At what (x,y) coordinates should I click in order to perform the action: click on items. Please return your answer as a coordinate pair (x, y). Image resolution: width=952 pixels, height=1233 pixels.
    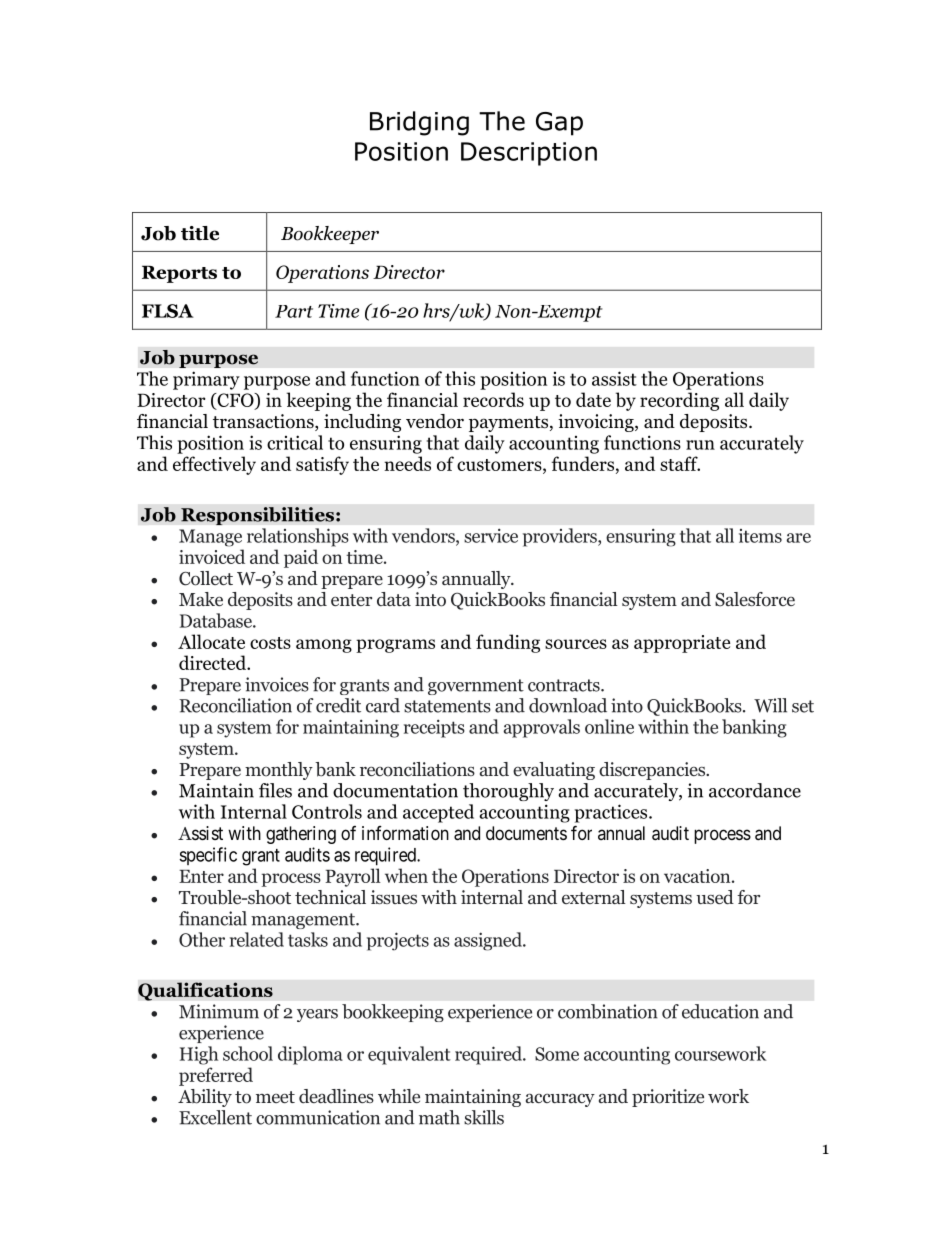
    Looking at the image, I should click on (760, 536).
